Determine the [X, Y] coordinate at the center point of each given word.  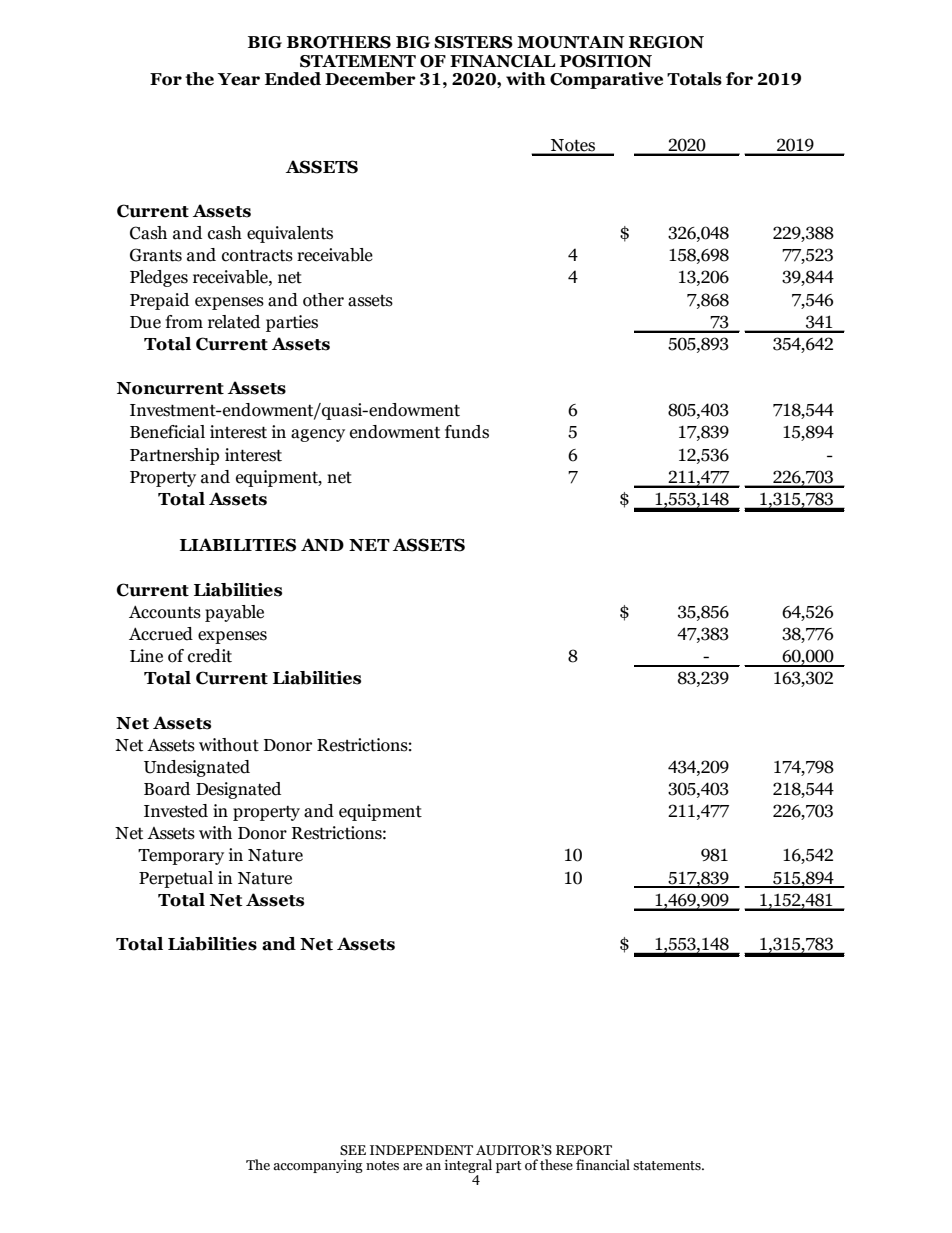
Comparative [606, 80]
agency [318, 435]
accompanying [318, 1166]
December [370, 79]
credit [210, 656]
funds [467, 432]
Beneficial [167, 432]
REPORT [584, 1150]
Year [239, 79]
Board [167, 789]
